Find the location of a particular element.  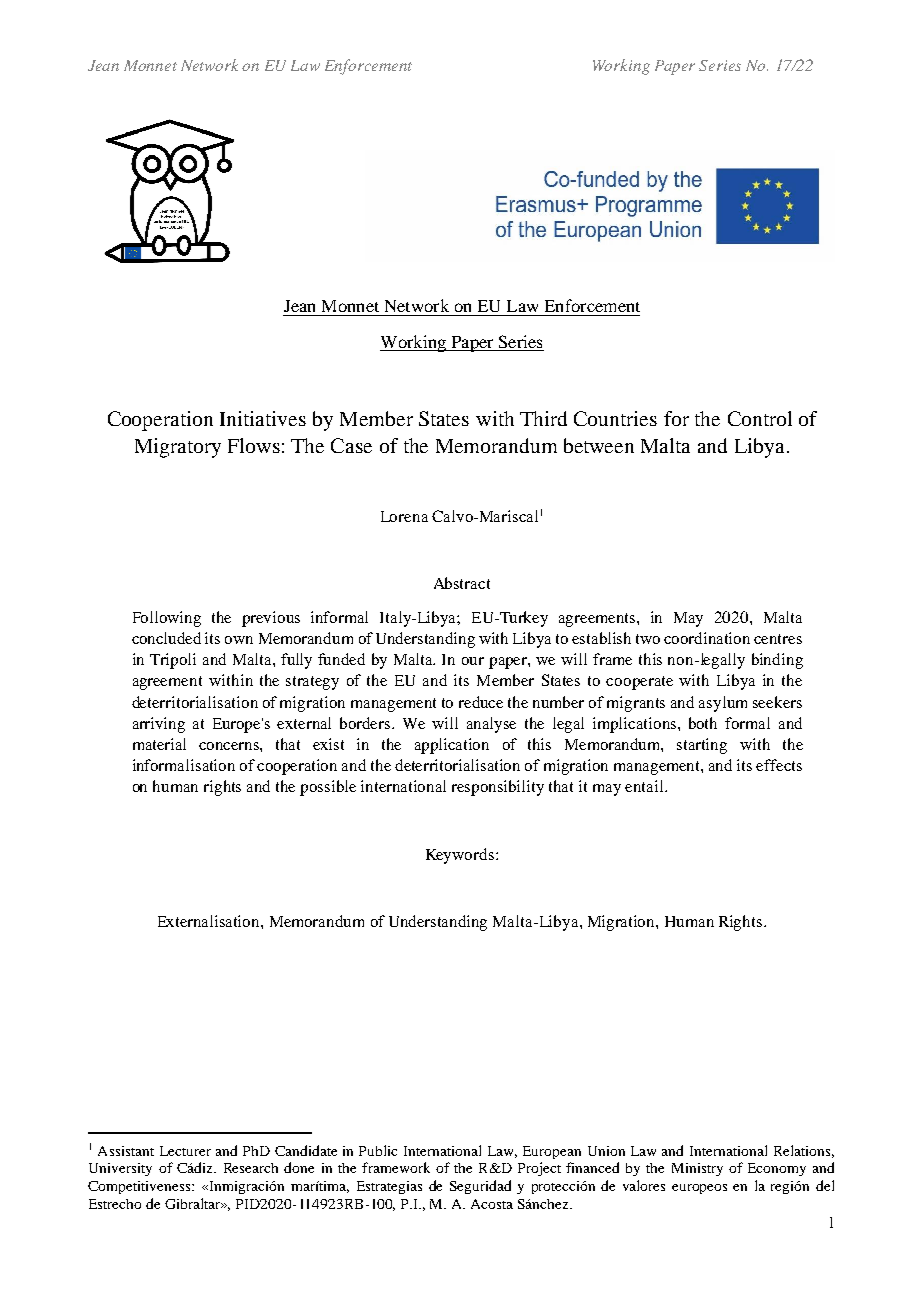

our is located at coordinates (473, 661).
